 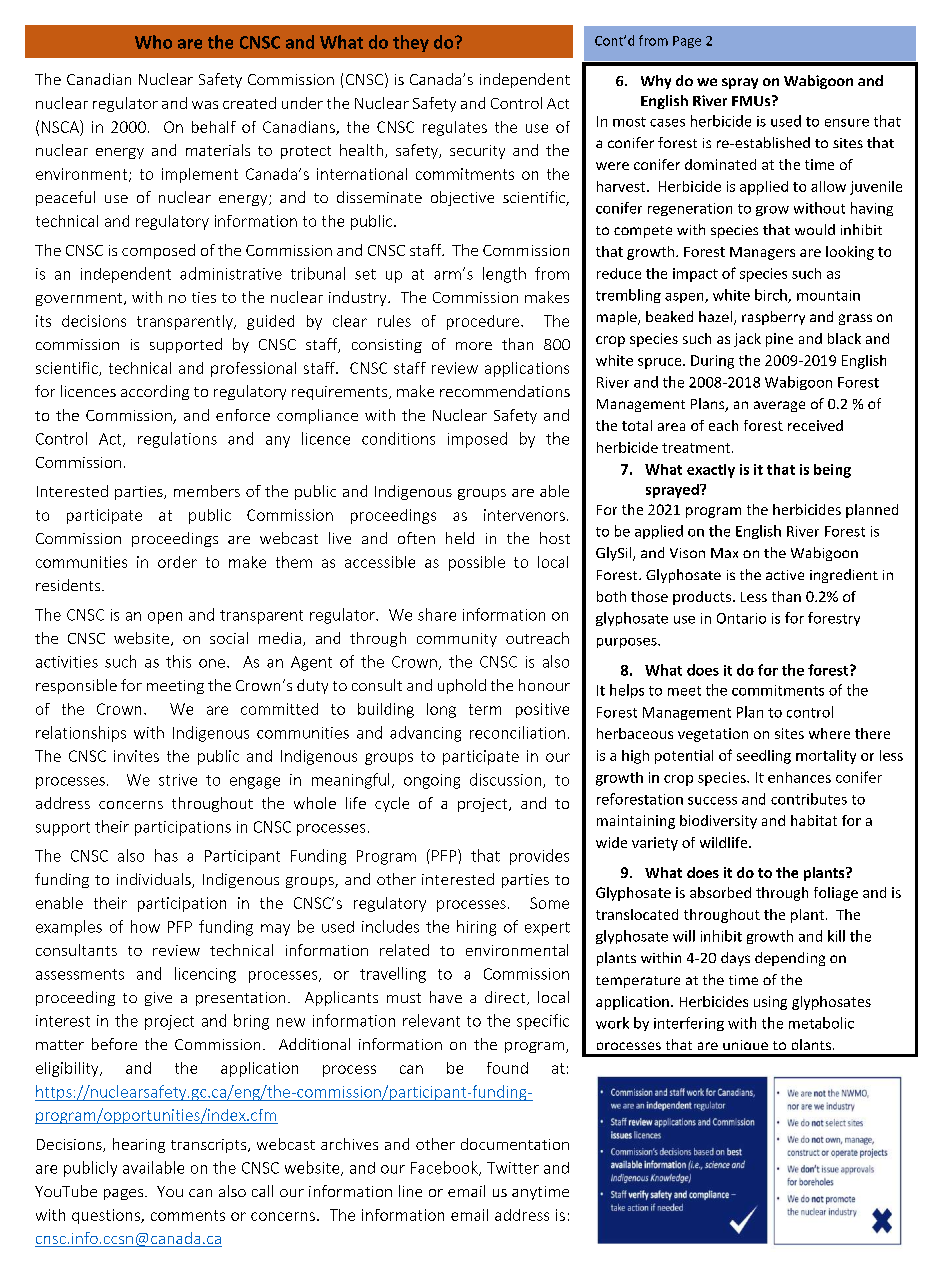 What do you see at coordinates (411, 43) in the document?
I see `they` at bounding box center [411, 43].
